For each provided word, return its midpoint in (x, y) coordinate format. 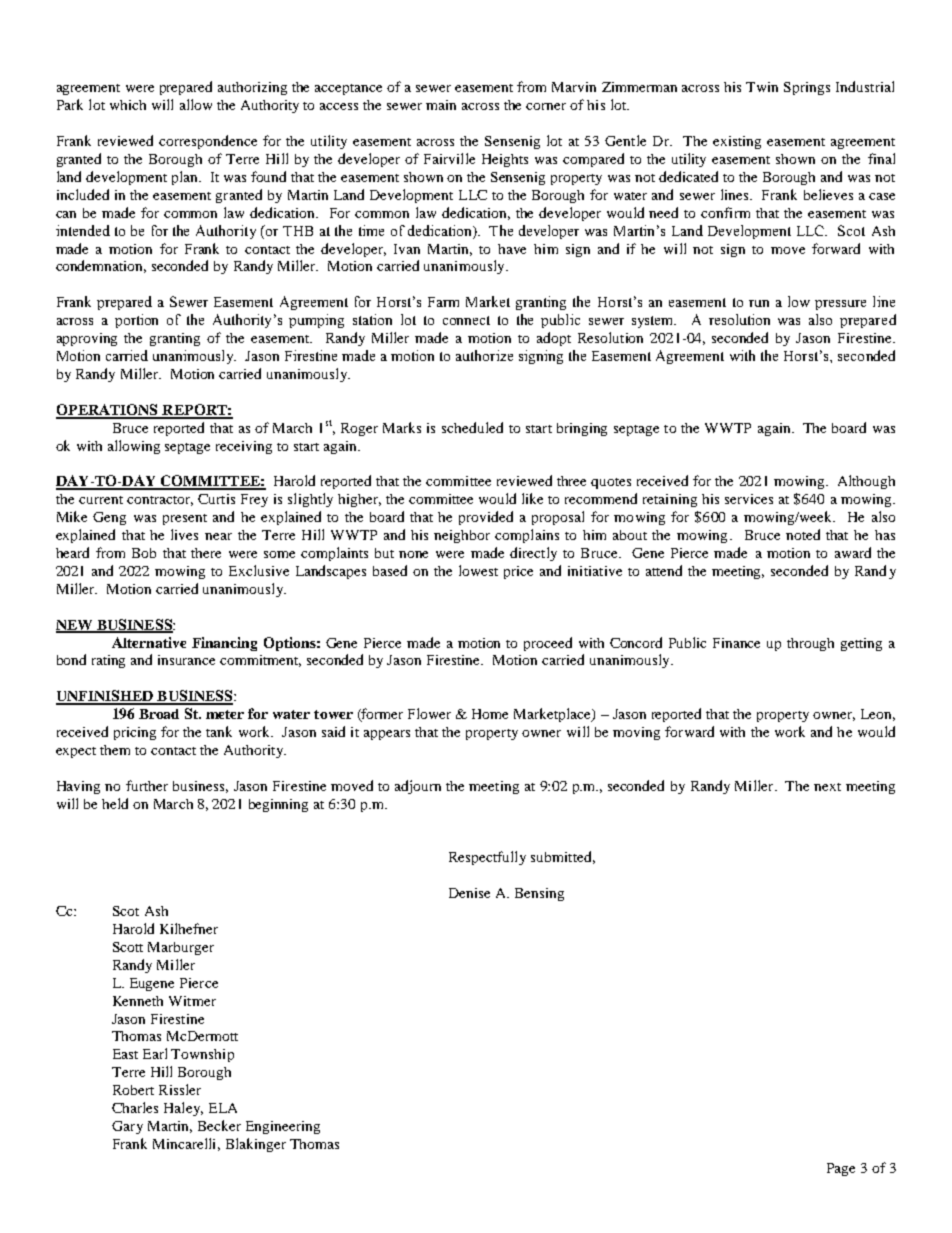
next (827, 787)
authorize (484, 355)
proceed (548, 644)
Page (841, 1169)
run (759, 303)
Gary (127, 1127)
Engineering (283, 1127)
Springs (807, 88)
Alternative (149, 642)
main (441, 105)
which (128, 105)
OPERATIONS (108, 411)
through (810, 644)
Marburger (181, 948)
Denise (469, 893)
